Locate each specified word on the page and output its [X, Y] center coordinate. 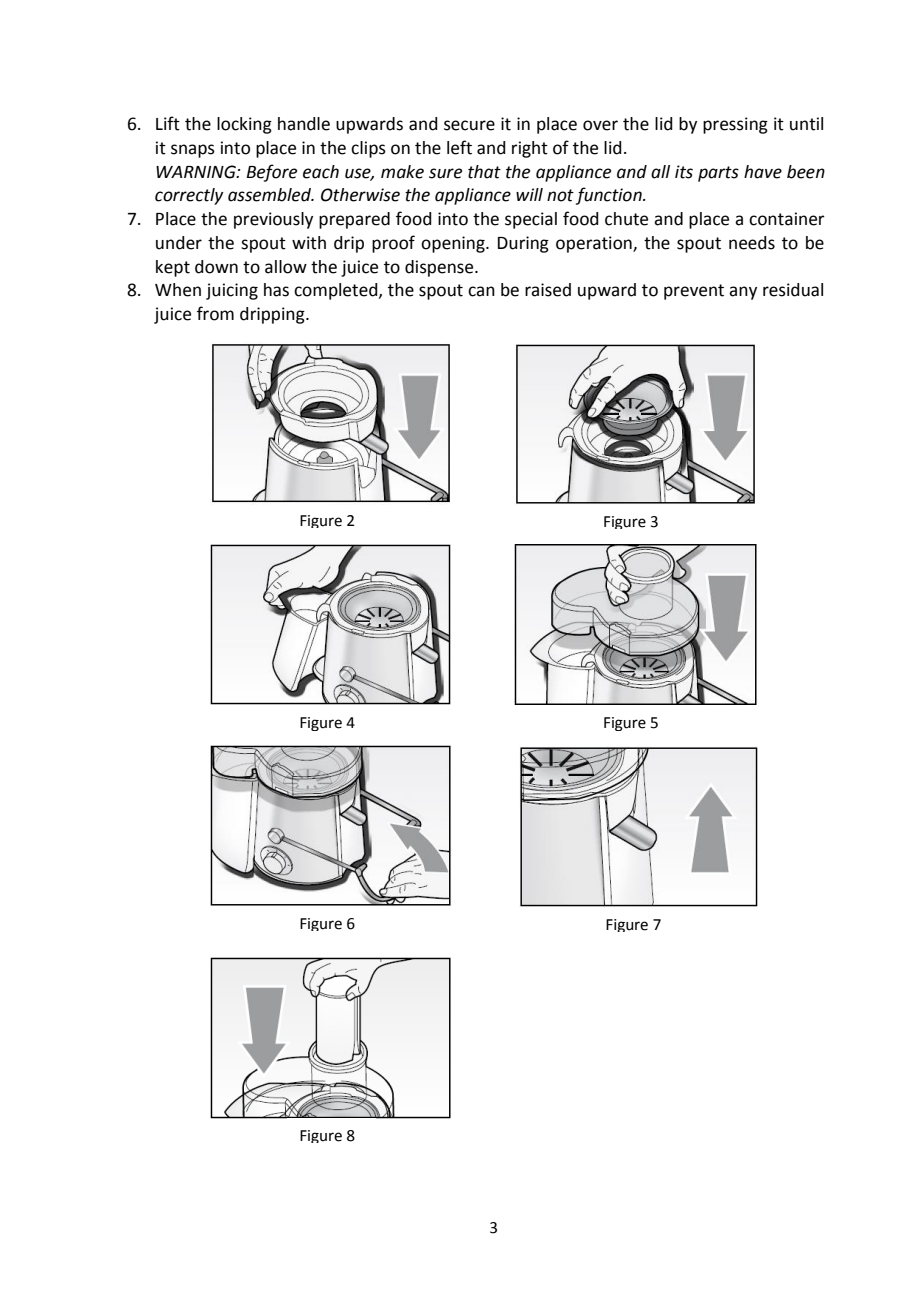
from [215, 313]
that [484, 172]
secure [469, 125]
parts [718, 174]
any [743, 293]
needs [752, 243]
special [531, 220]
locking [244, 125]
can [481, 291]
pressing [735, 125]
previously [273, 220]
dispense [440, 268]
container [787, 219]
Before [271, 173]
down [216, 267]
